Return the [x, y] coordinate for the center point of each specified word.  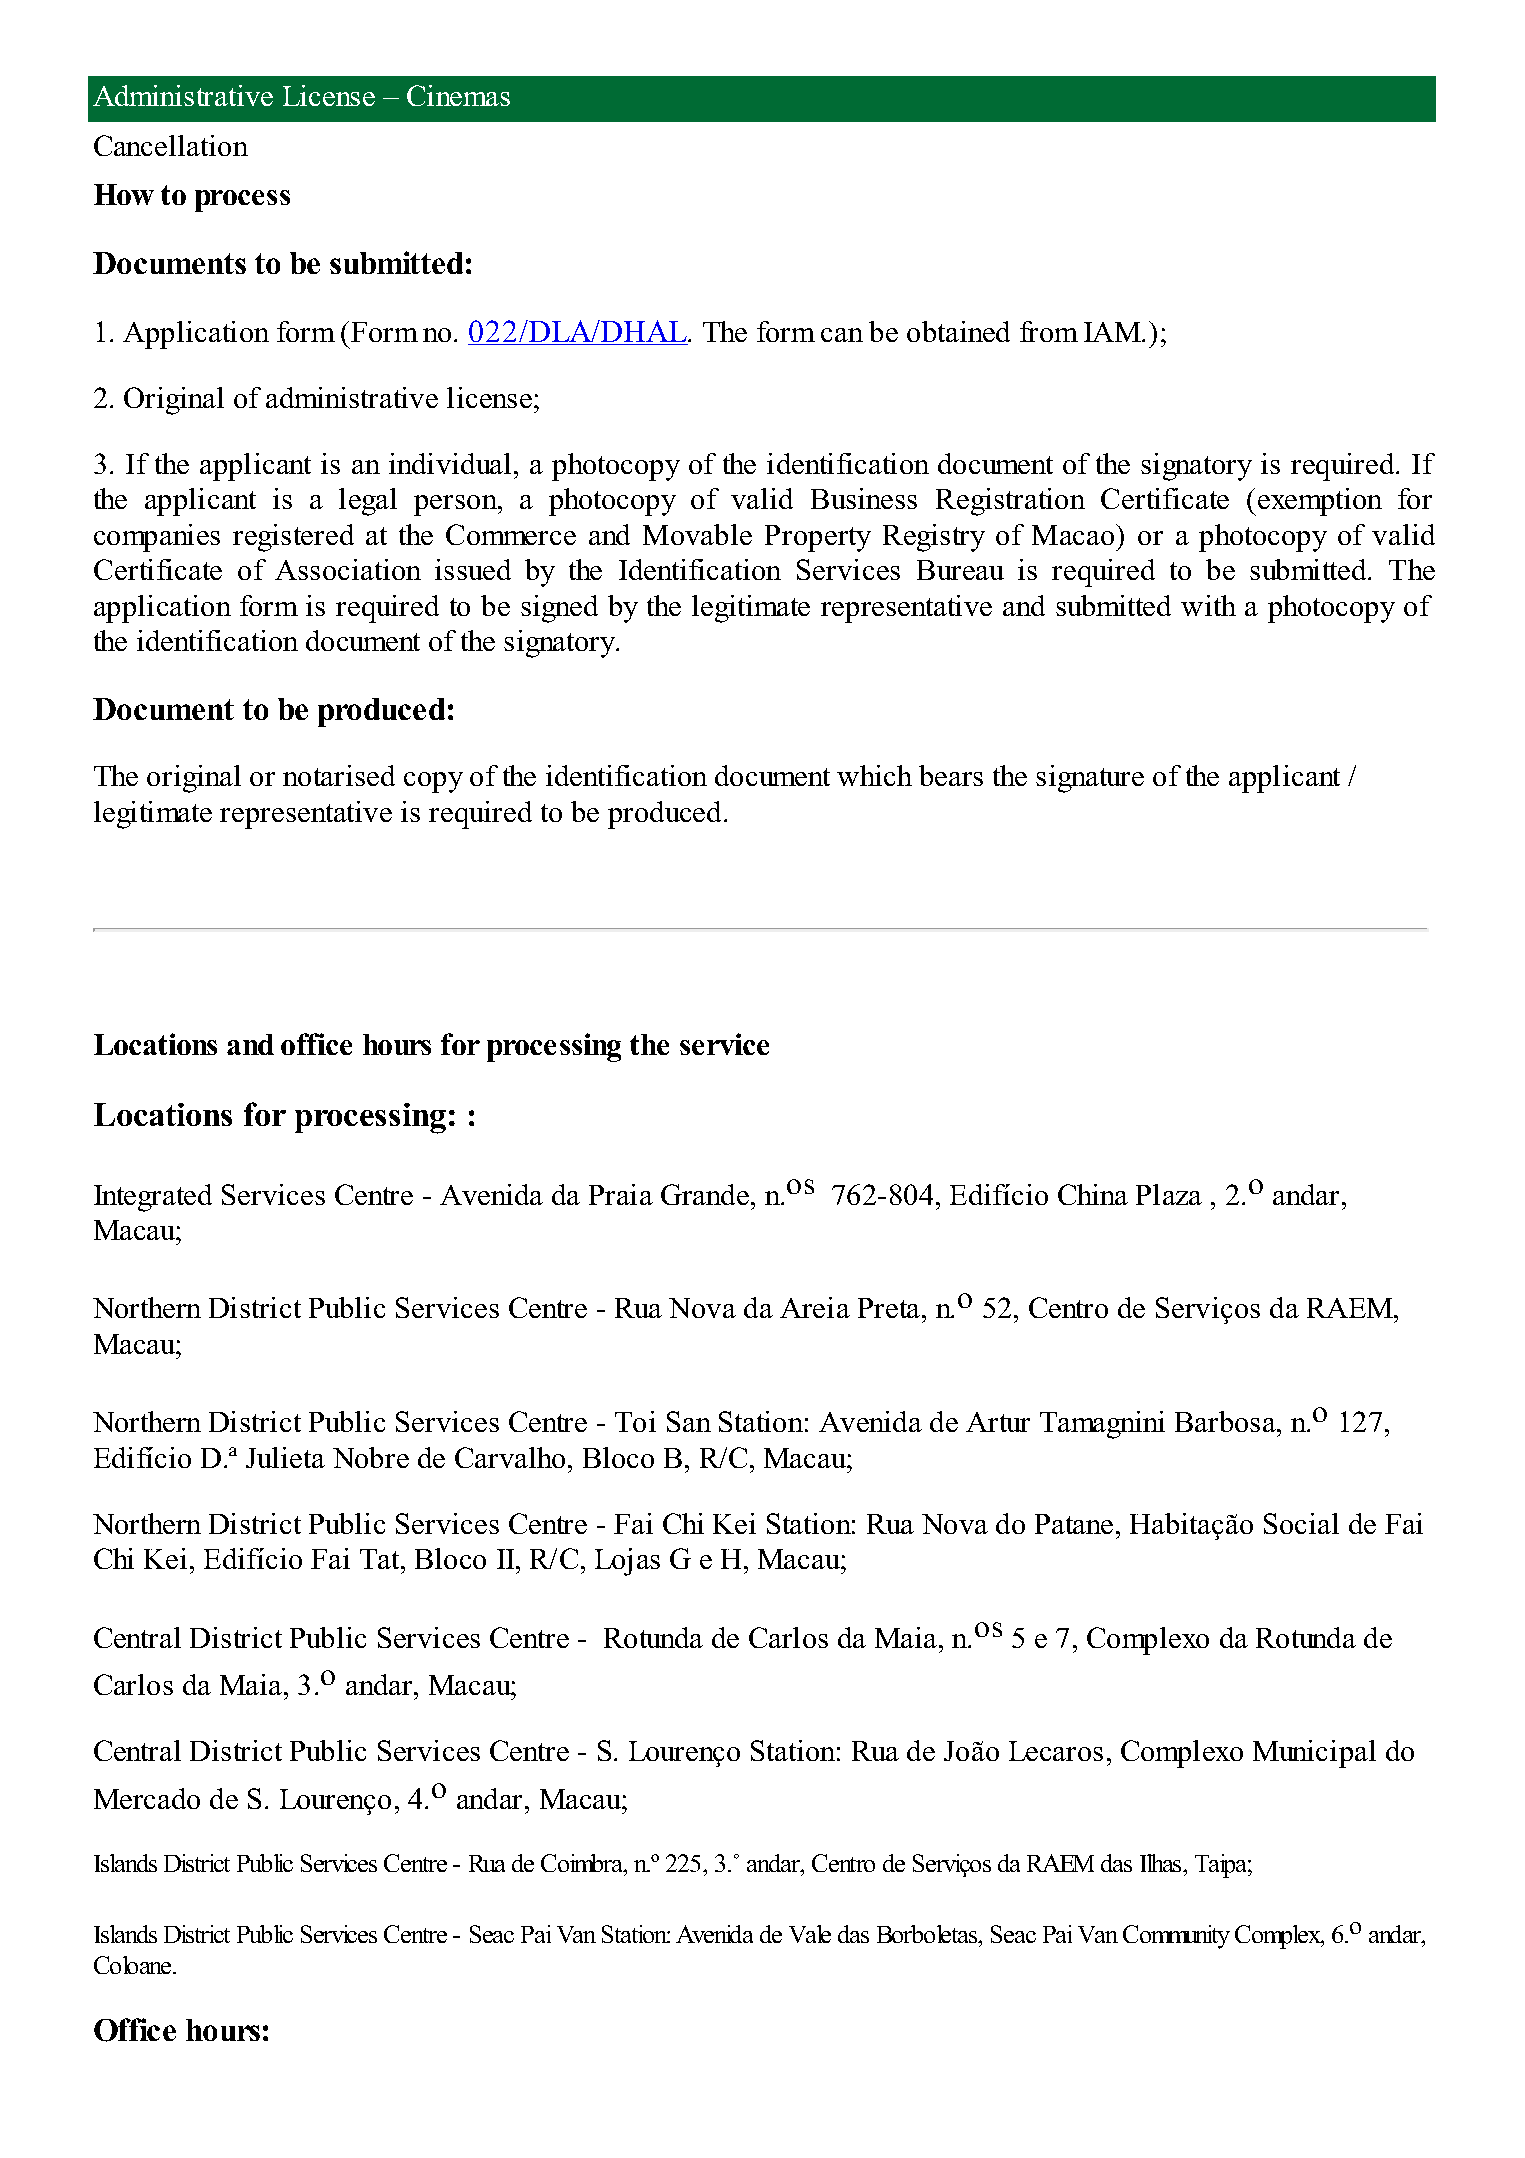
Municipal [1314, 1754]
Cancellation [171, 145]
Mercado [147, 1798]
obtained [958, 331]
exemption [1320, 502]
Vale [810, 1934]
